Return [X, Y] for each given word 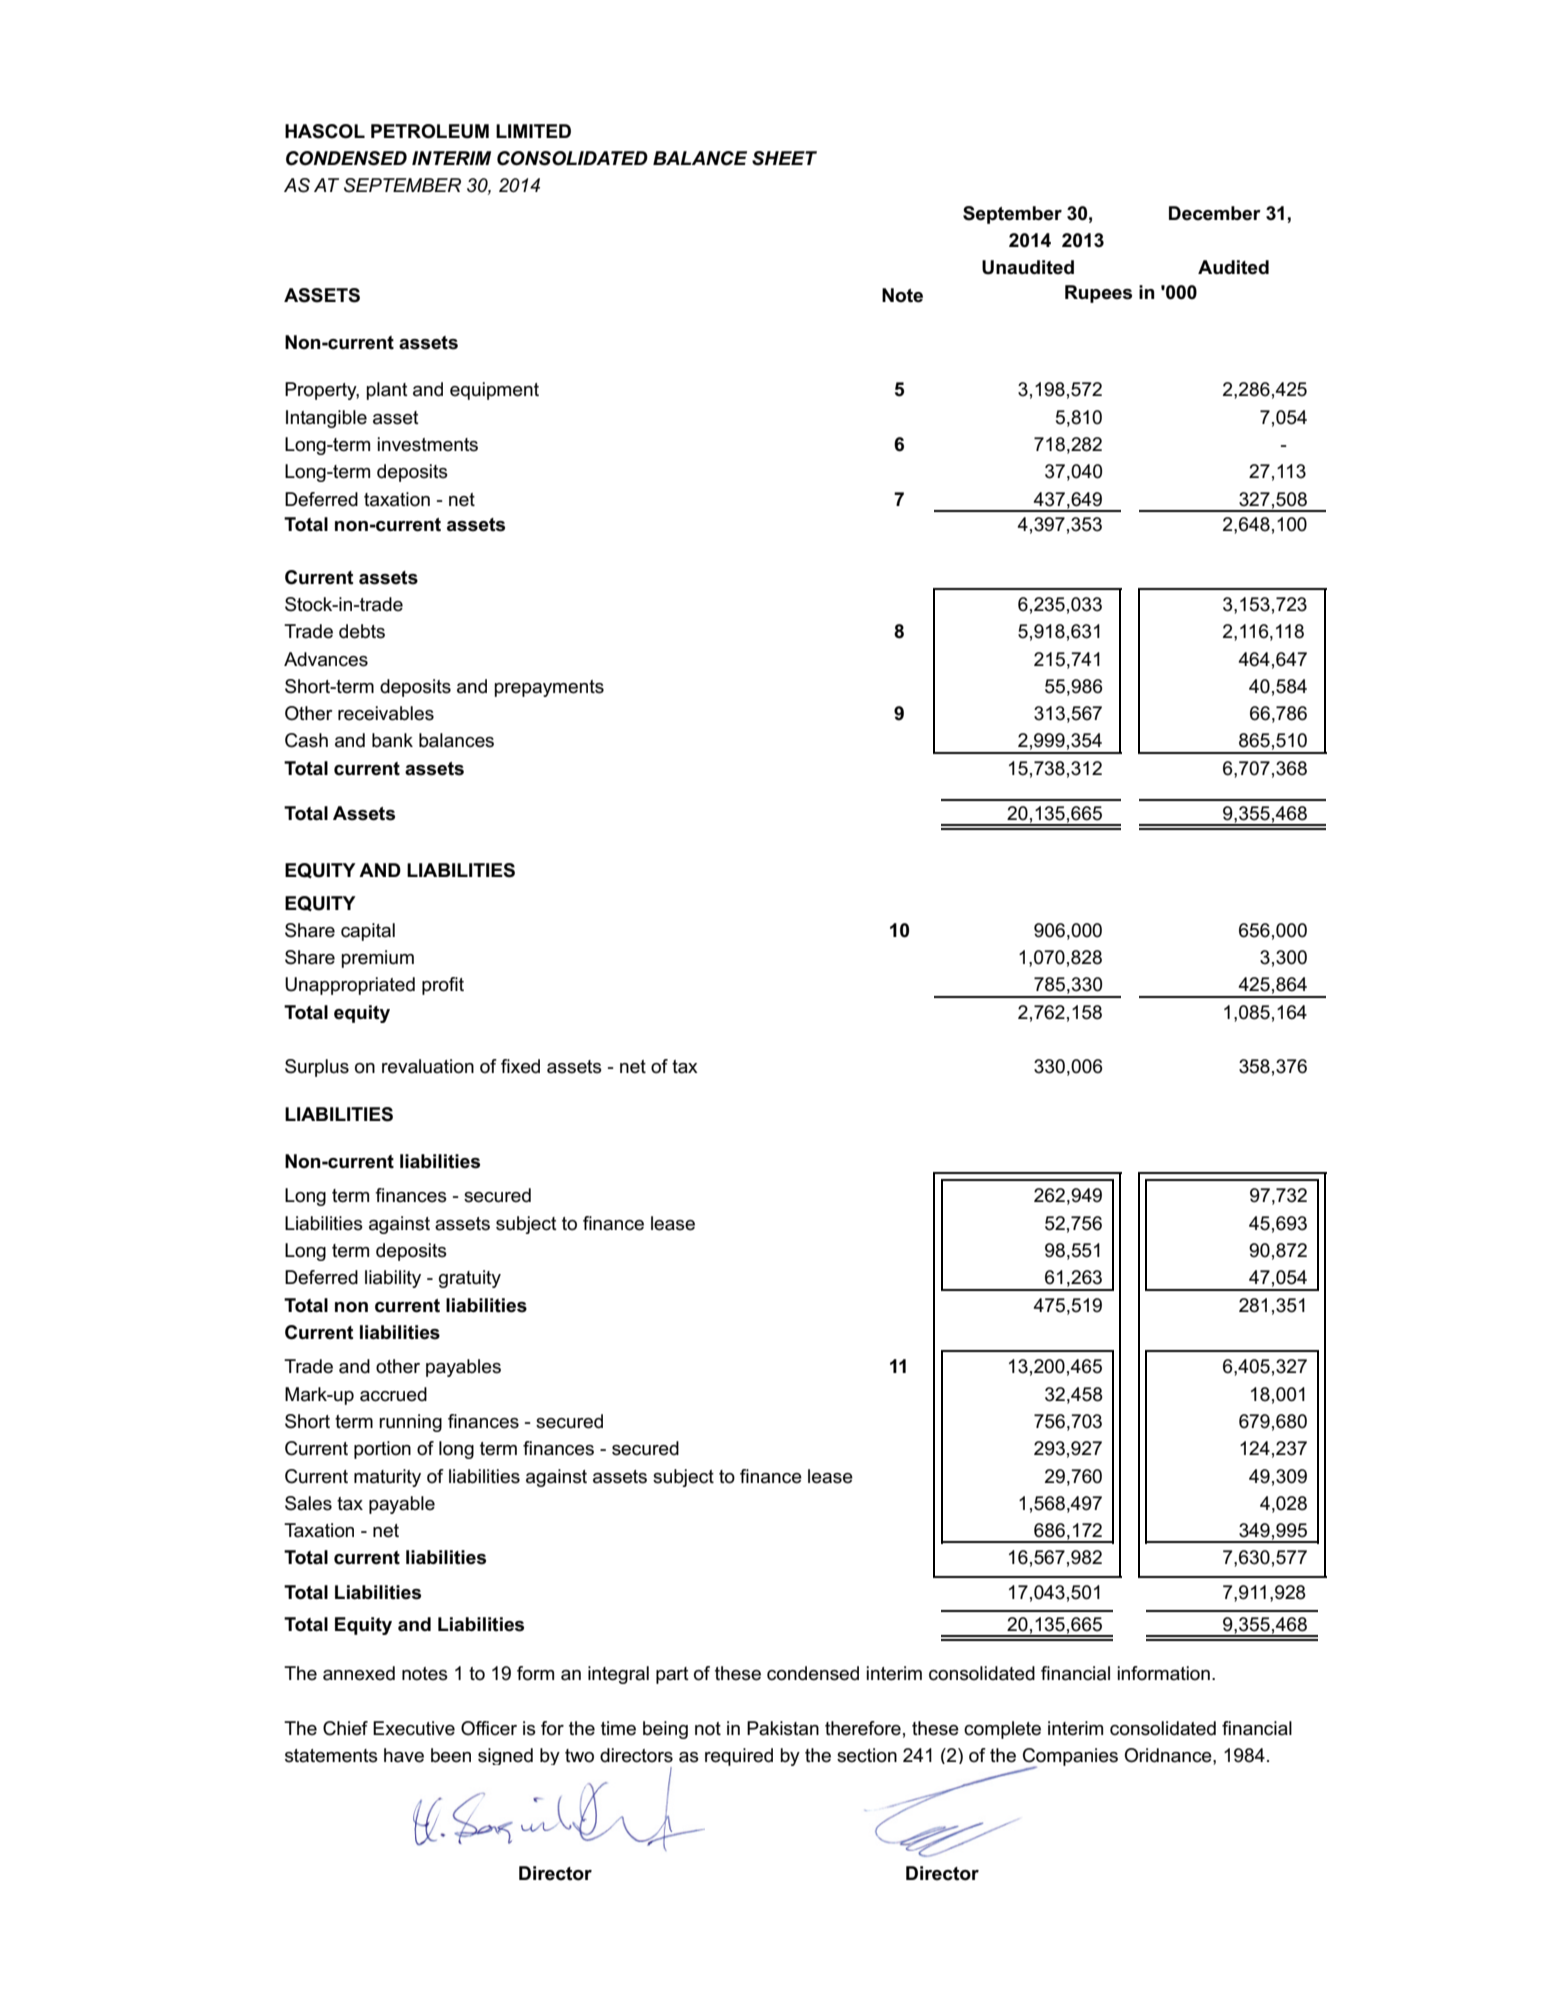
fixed [520, 1066]
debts [362, 631]
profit [443, 986]
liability [393, 1279]
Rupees [1098, 294]
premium [377, 959]
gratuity [470, 1279]
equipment [494, 391]
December [1215, 213]
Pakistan [783, 1728]
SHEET [784, 158]
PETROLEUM [430, 131]
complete [1002, 1730]
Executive [414, 1728]
